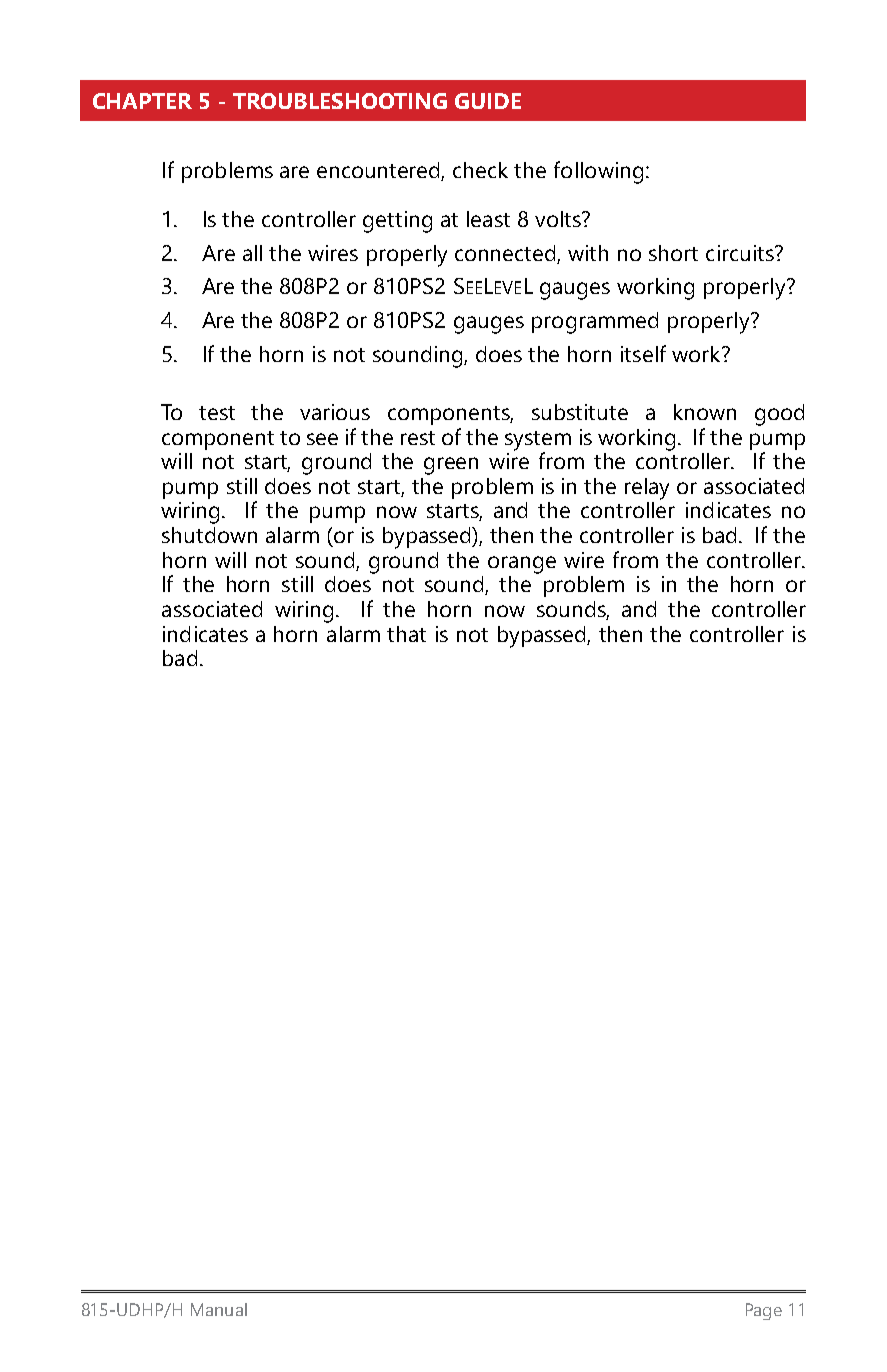 Image resolution: width=887 pixels, height=1372 pixels. What do you see at coordinates (451, 466) in the screenshot?
I see `green` at bounding box center [451, 466].
